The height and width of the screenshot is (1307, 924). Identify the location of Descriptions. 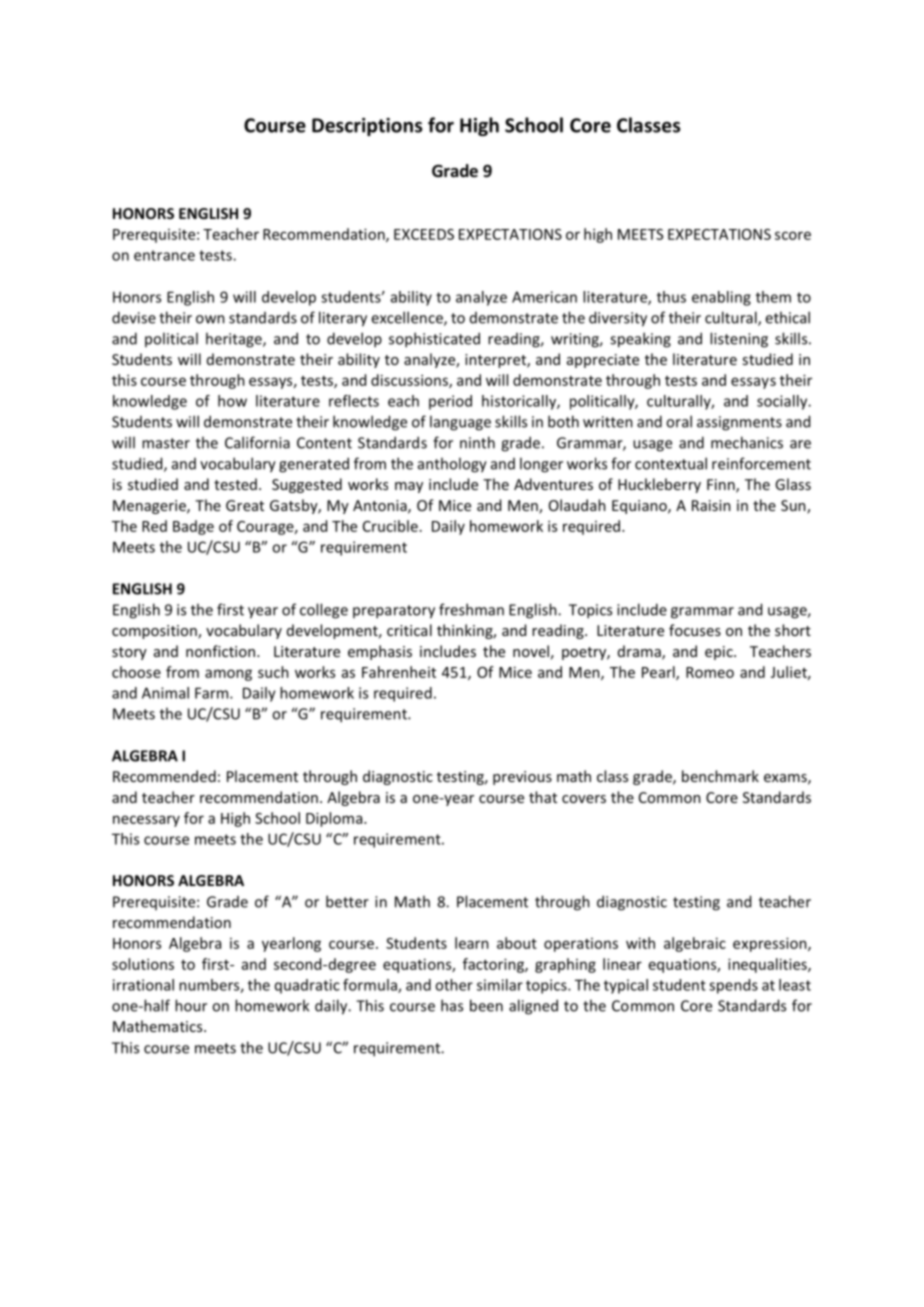
(367, 127).
